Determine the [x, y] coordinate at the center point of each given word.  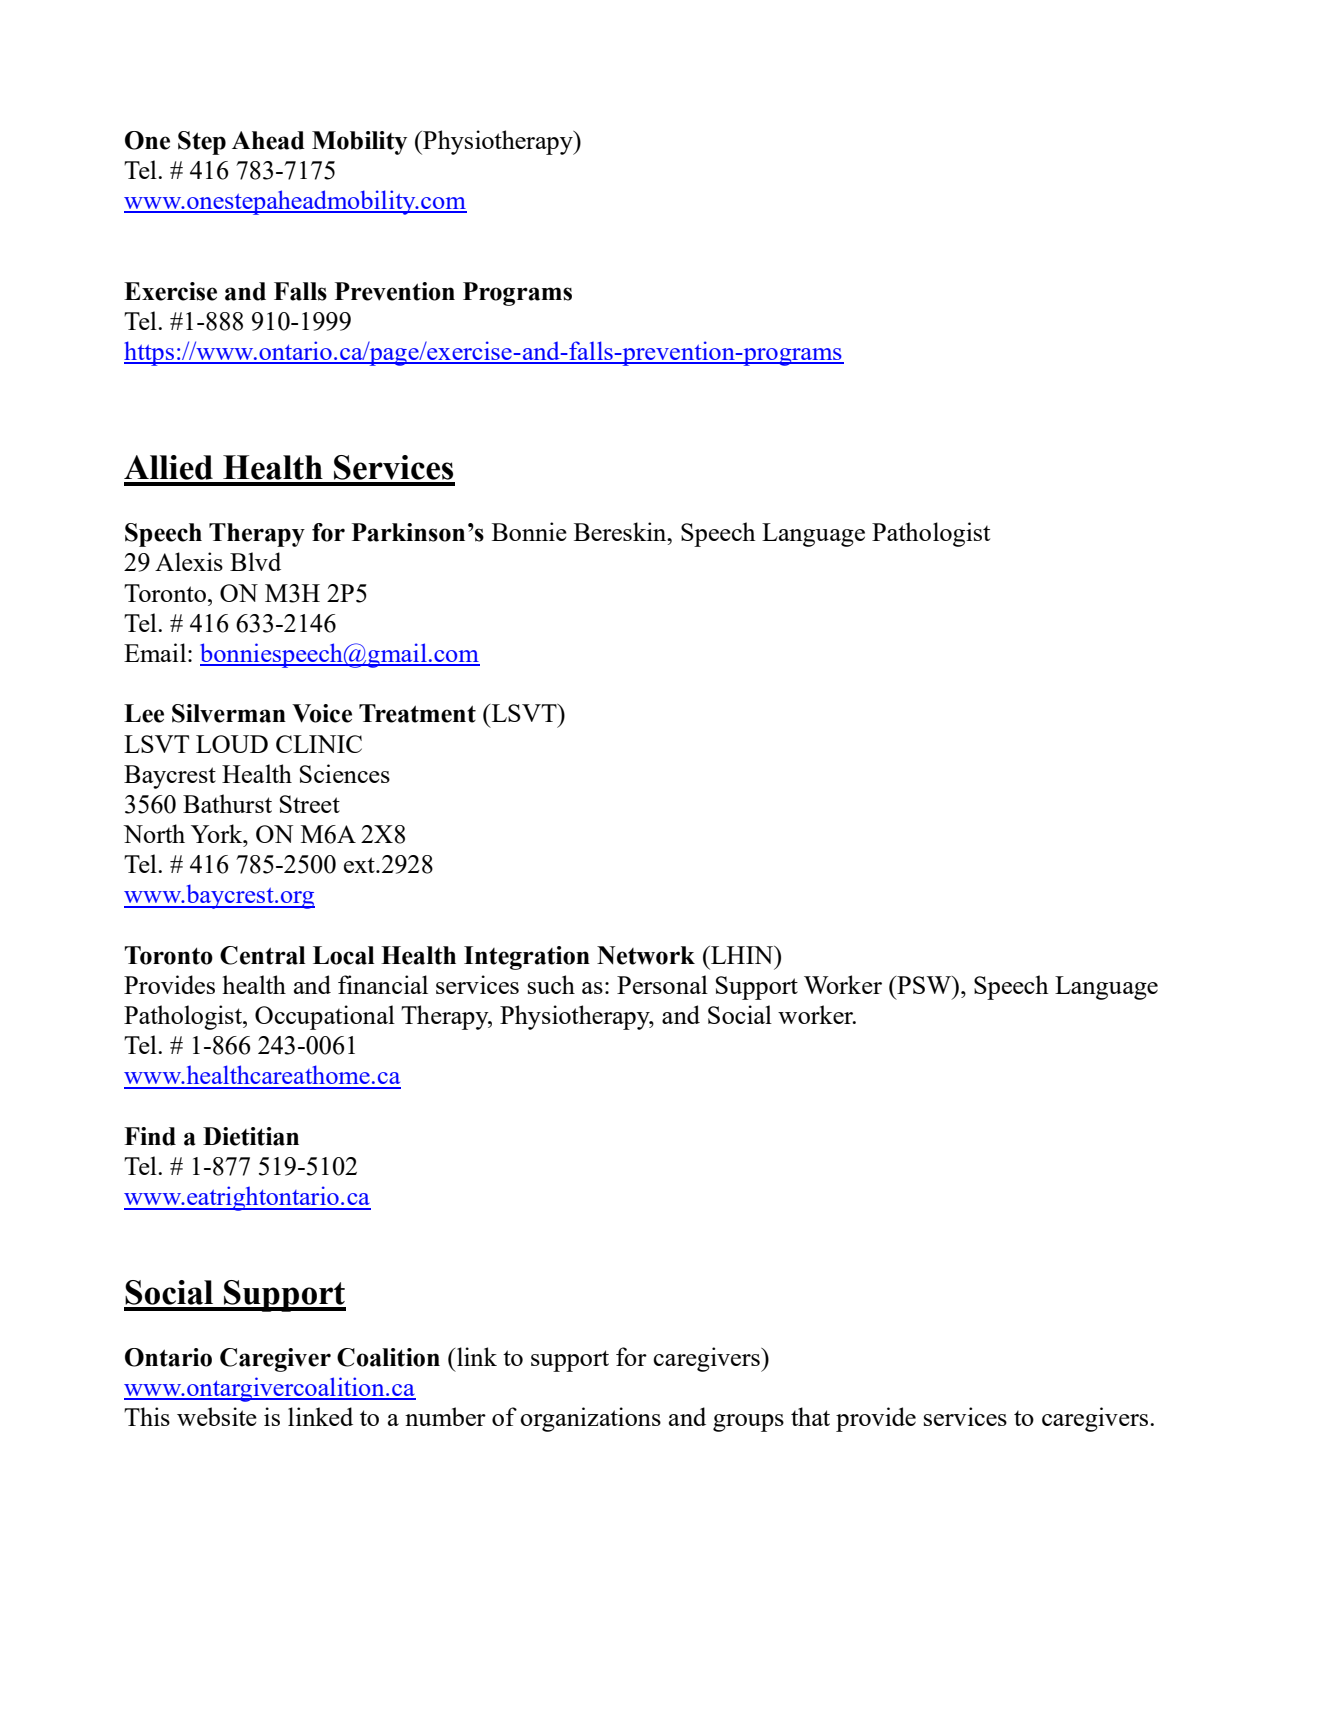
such [551, 984]
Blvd [255, 561]
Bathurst [227, 803]
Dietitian [251, 1136]
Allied [168, 467]
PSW [924, 985]
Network [646, 955]
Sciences [345, 773]
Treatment [417, 713]
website [217, 1416]
